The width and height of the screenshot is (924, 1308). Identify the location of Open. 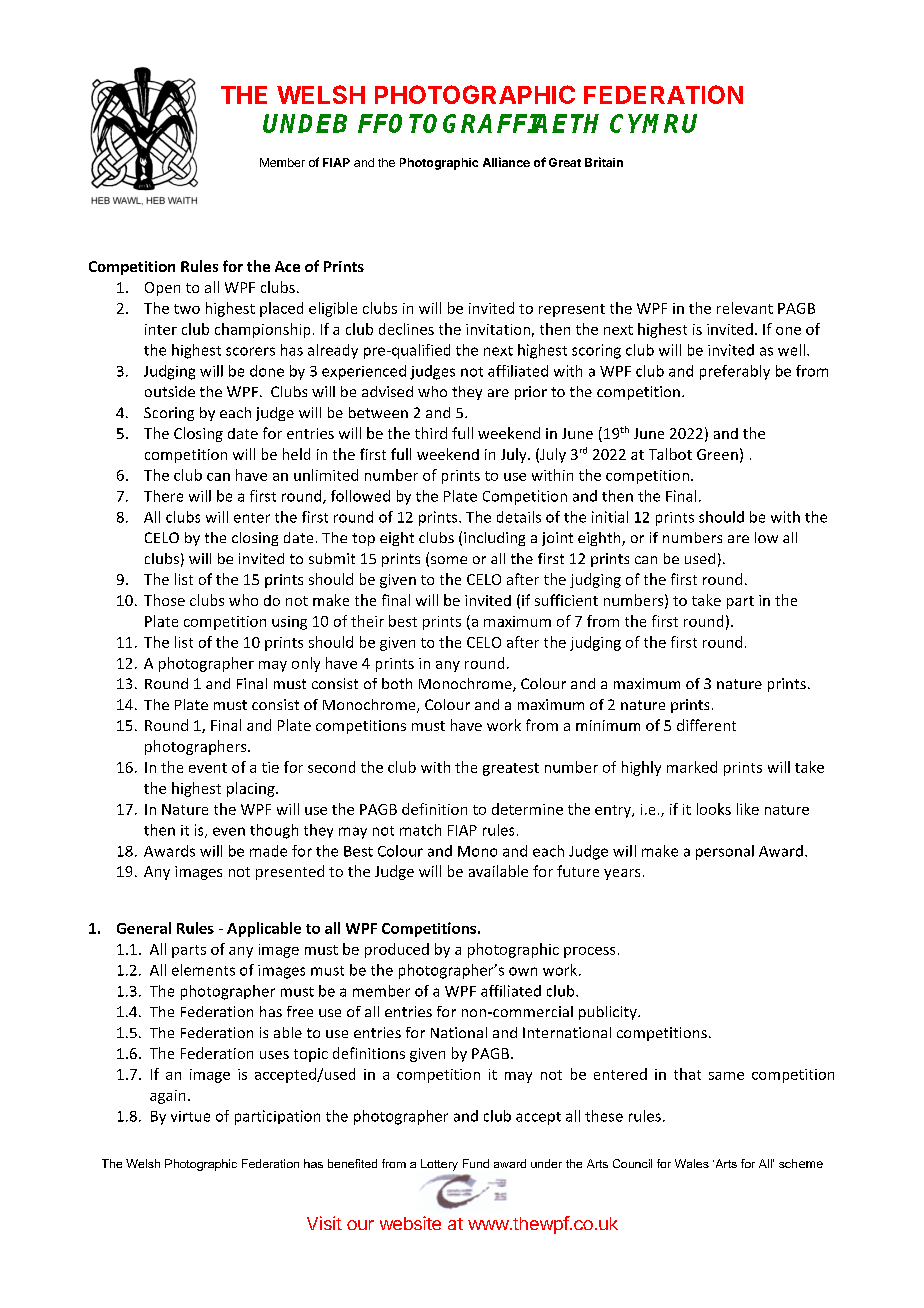
(162, 289).
